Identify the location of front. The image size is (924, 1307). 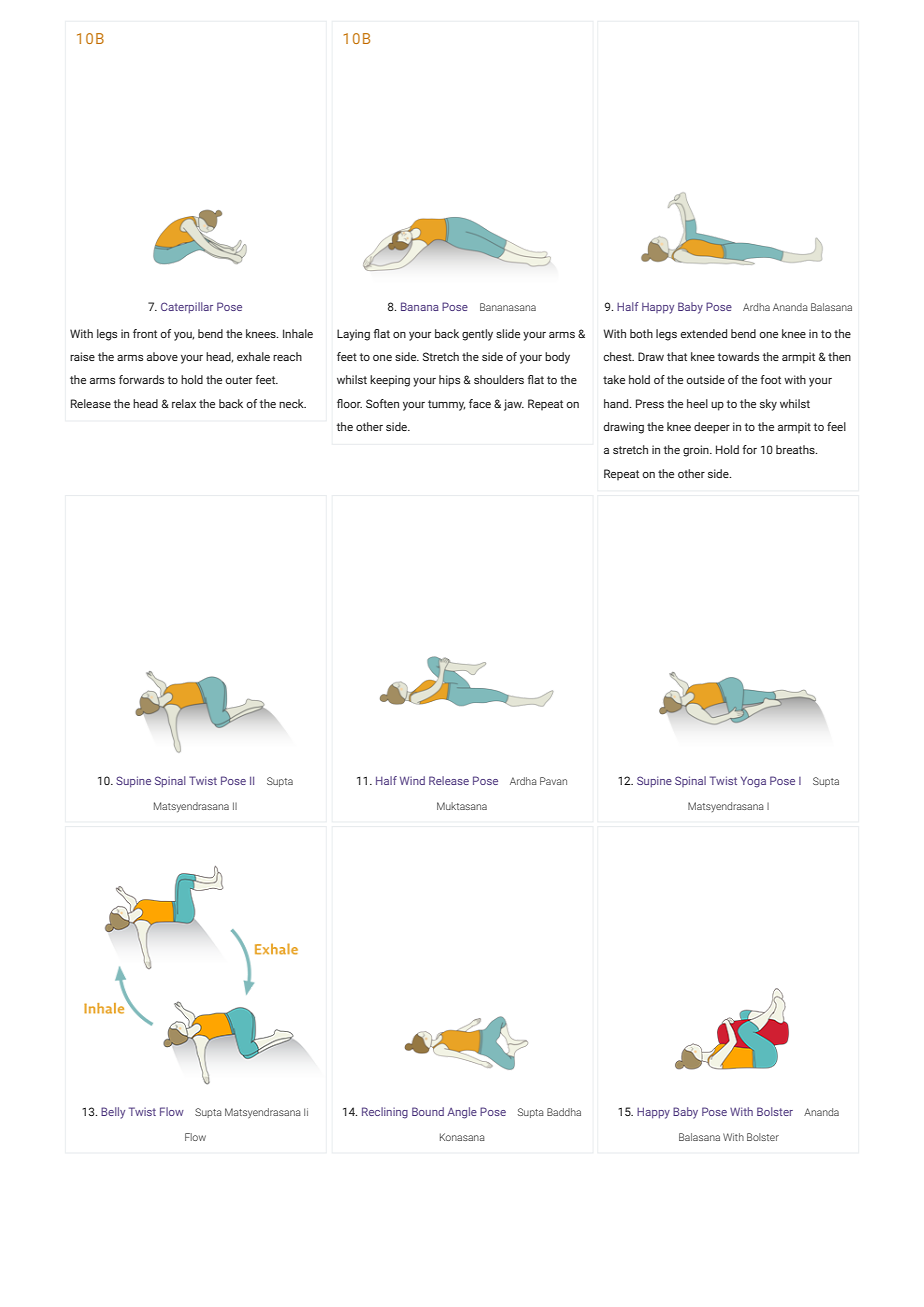
(145, 333).
